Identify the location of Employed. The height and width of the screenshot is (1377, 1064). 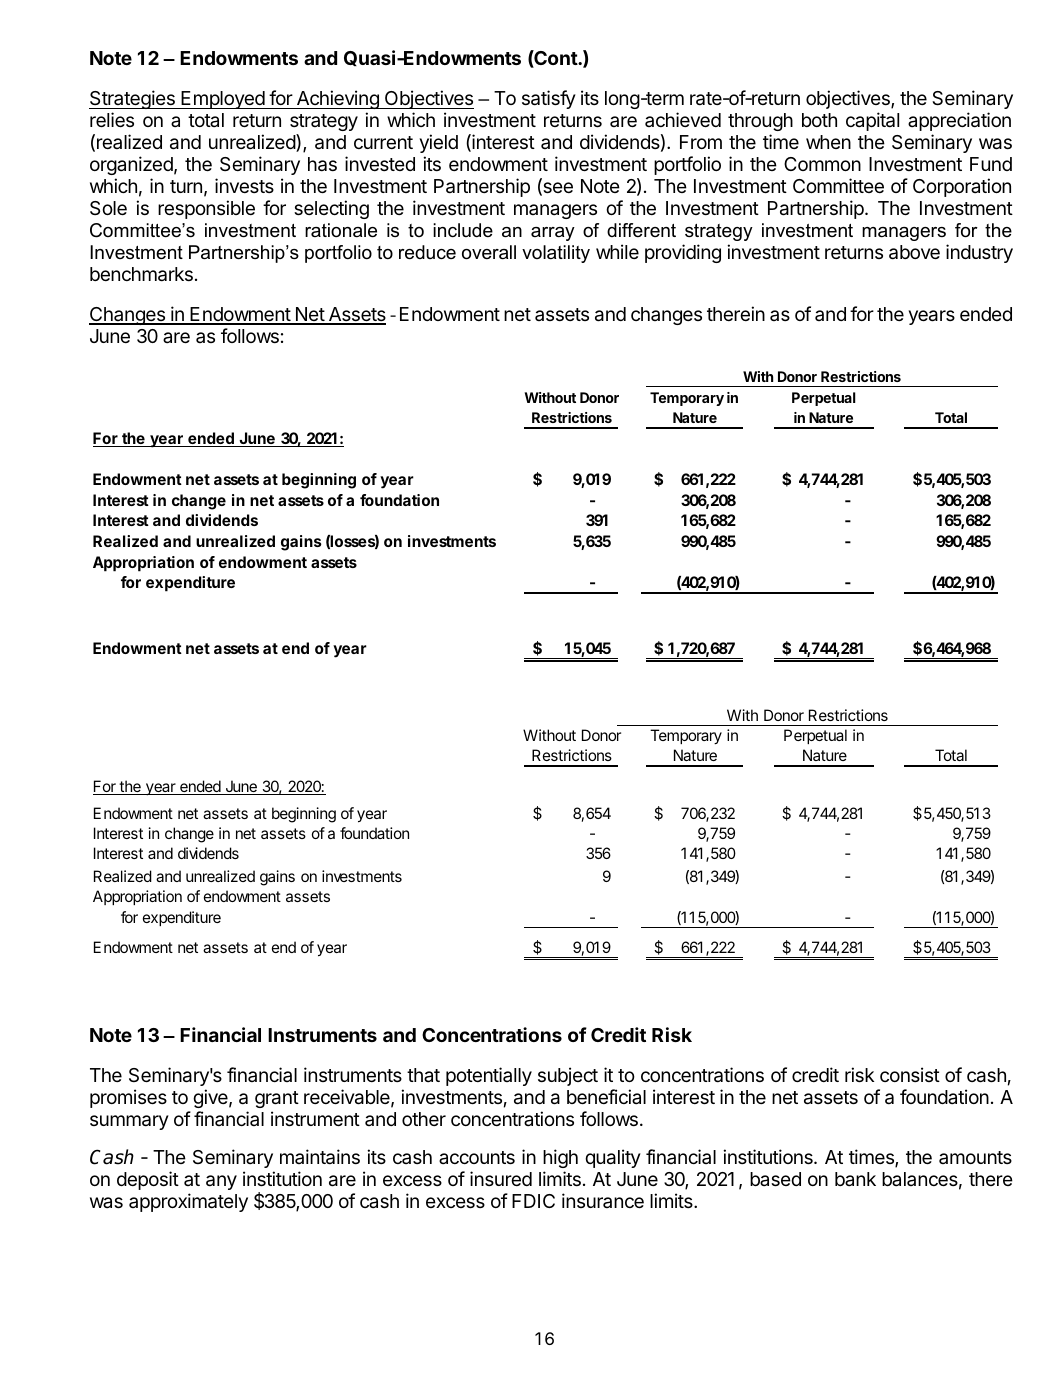
(223, 100).
